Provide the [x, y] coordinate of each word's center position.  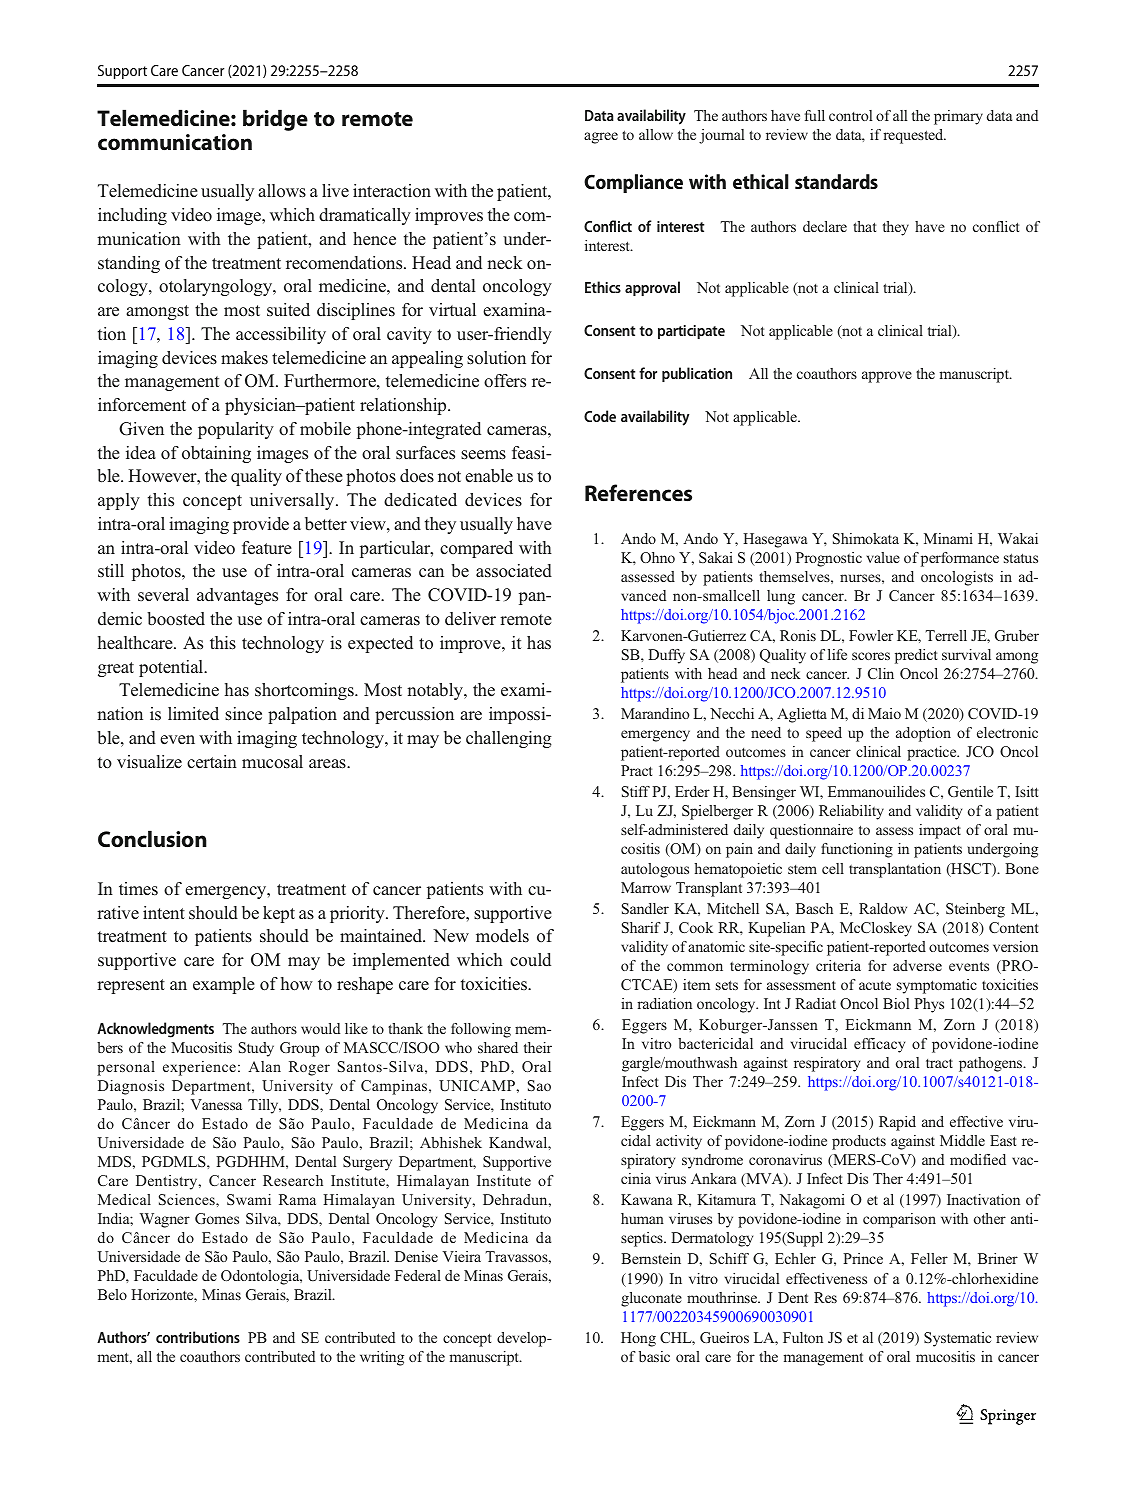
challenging [509, 739]
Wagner [165, 1220]
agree [601, 138]
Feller [929, 1258]
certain [212, 762]
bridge [275, 120]
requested [914, 136]
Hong [638, 1339]
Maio [884, 713]
